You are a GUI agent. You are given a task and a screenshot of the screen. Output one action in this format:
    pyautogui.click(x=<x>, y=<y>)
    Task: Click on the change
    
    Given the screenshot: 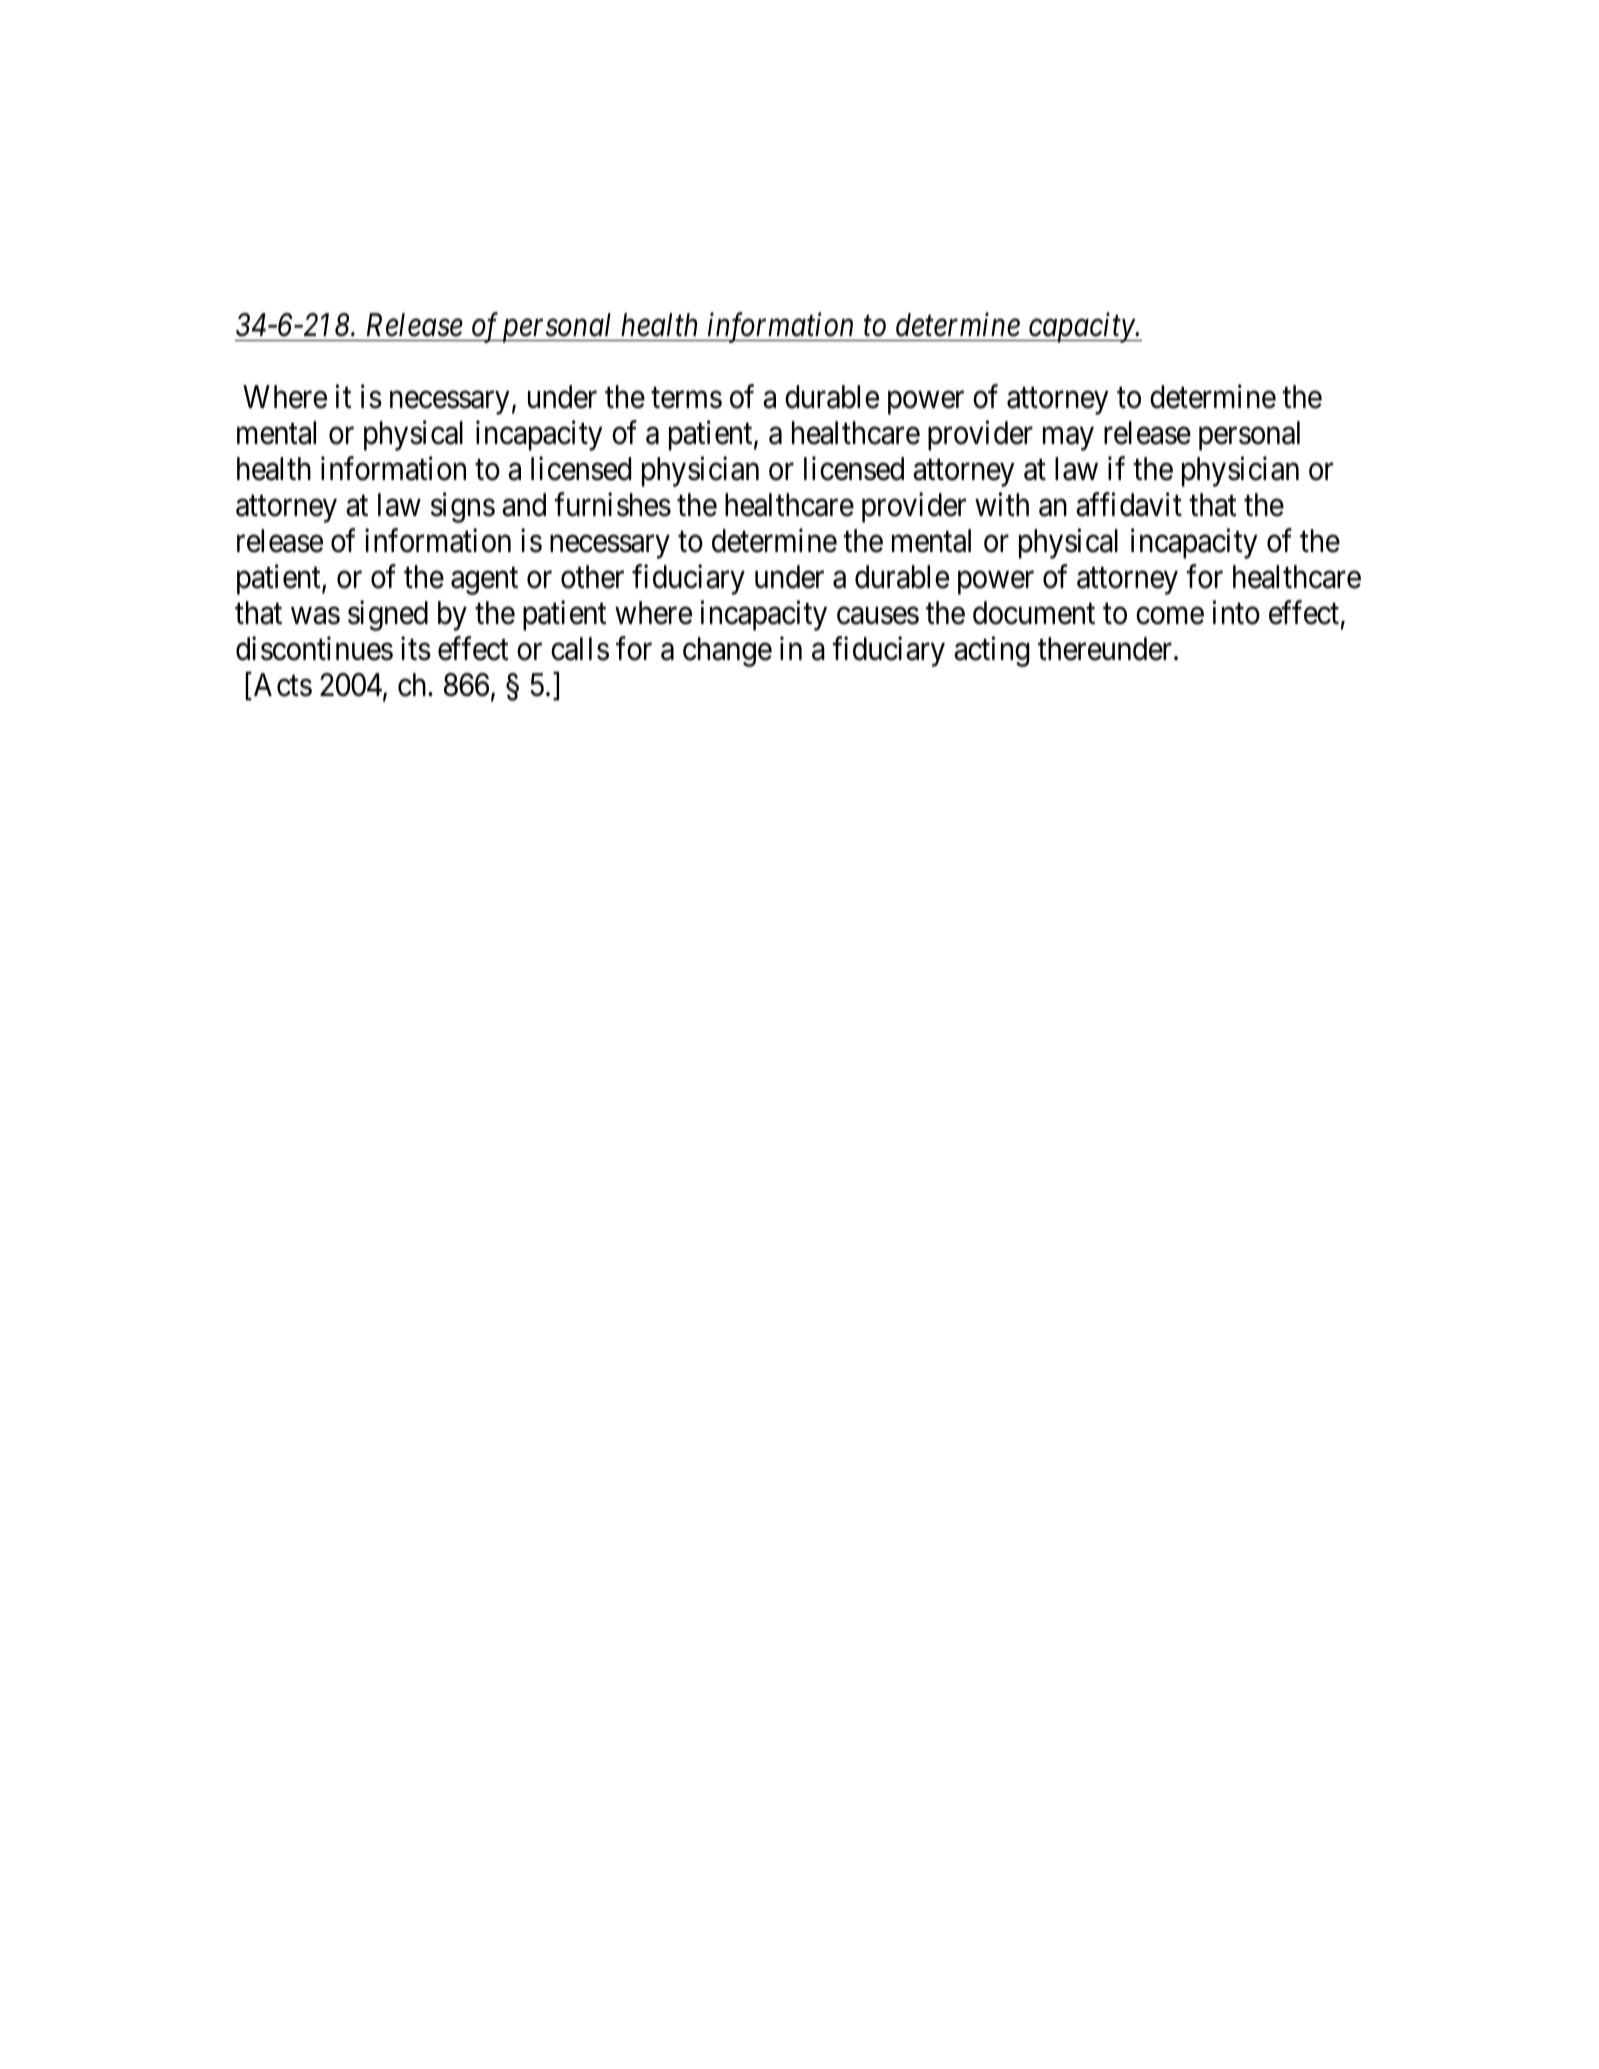 What is the action you would take?
    pyautogui.click(x=727, y=652)
